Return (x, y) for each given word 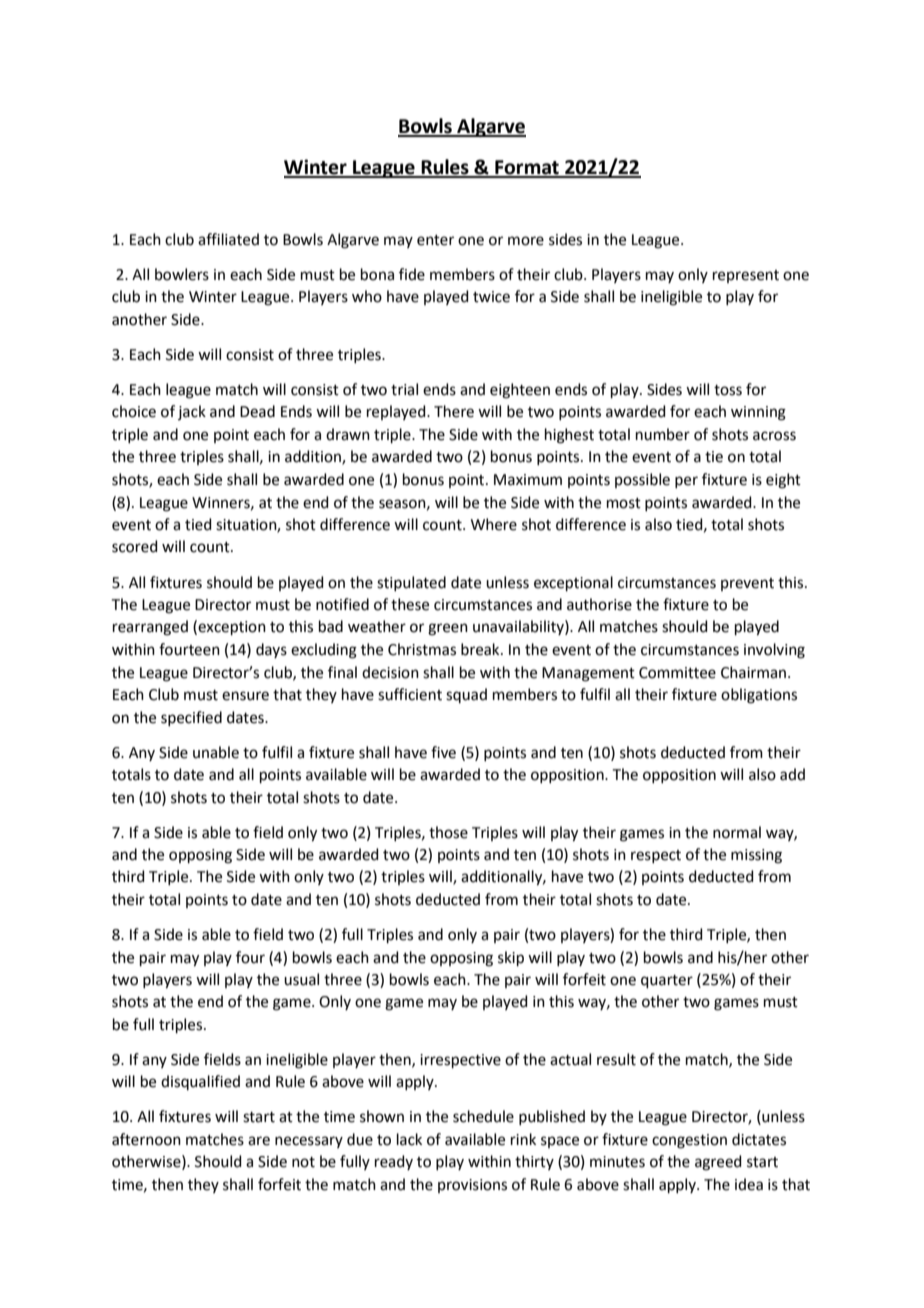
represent (746, 276)
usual (301, 979)
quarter (667, 981)
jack (192, 412)
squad (466, 695)
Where (494, 524)
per (686, 482)
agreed (718, 1163)
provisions (472, 1186)
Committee (677, 673)
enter (435, 240)
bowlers (182, 274)
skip (511, 958)
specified (191, 718)
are (259, 1141)
